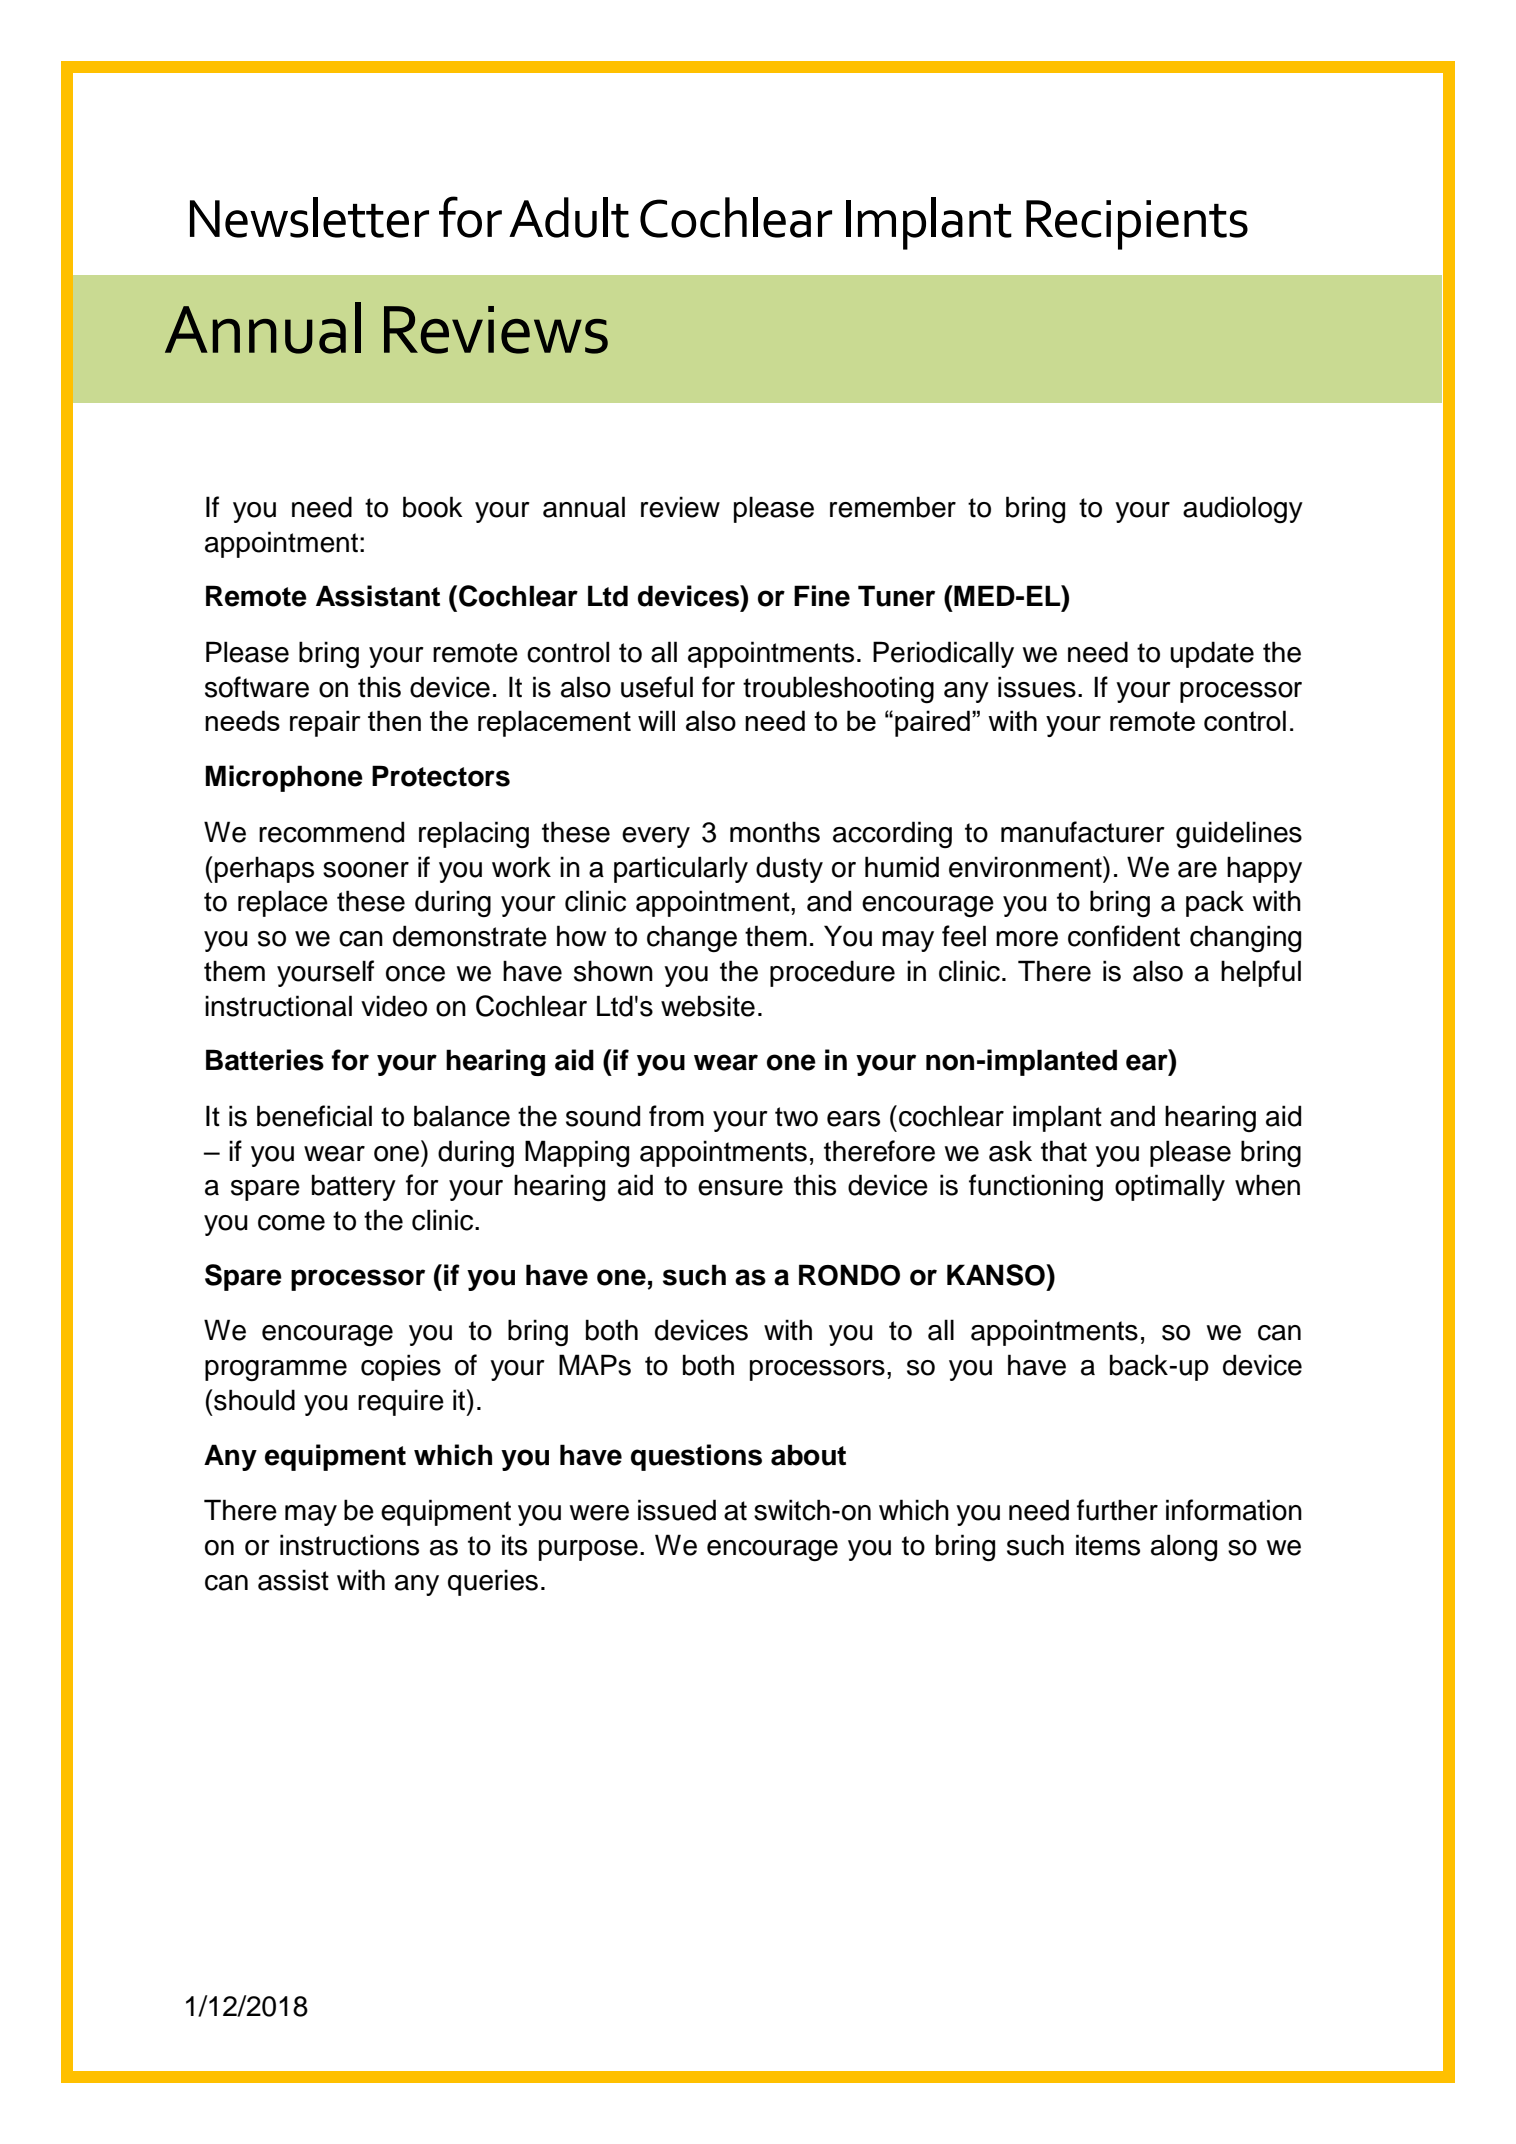 The image size is (1516, 2144). What do you see at coordinates (569, 217) in the screenshot?
I see `Adult` at bounding box center [569, 217].
